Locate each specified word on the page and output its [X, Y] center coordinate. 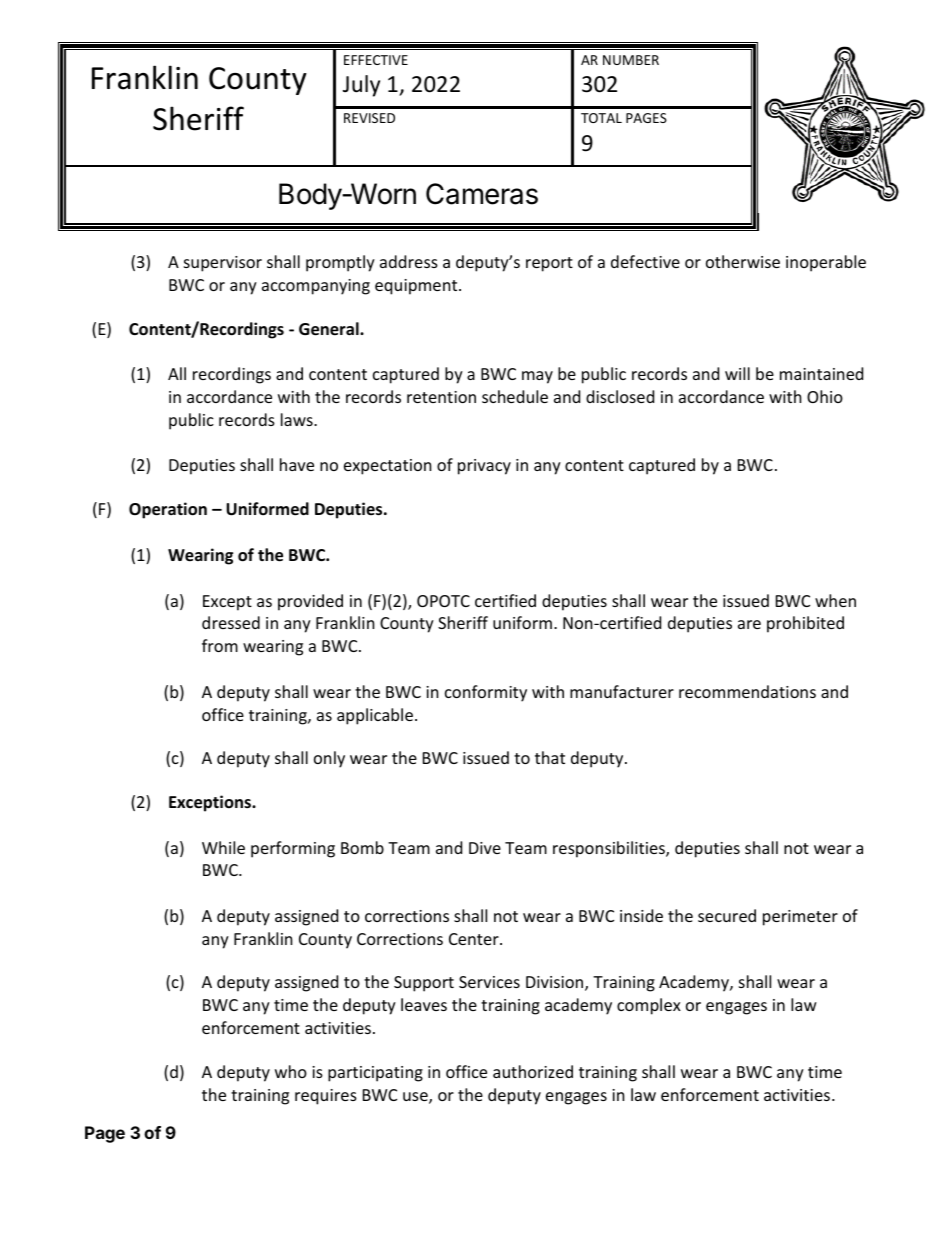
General [330, 329]
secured [727, 915]
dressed [231, 622]
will [737, 373]
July [361, 86]
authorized [533, 1071]
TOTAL [601, 118]
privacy [484, 467]
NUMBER [631, 60]
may [537, 377]
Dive [485, 848]
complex [649, 1006]
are [749, 624]
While [223, 847]
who [291, 1071]
